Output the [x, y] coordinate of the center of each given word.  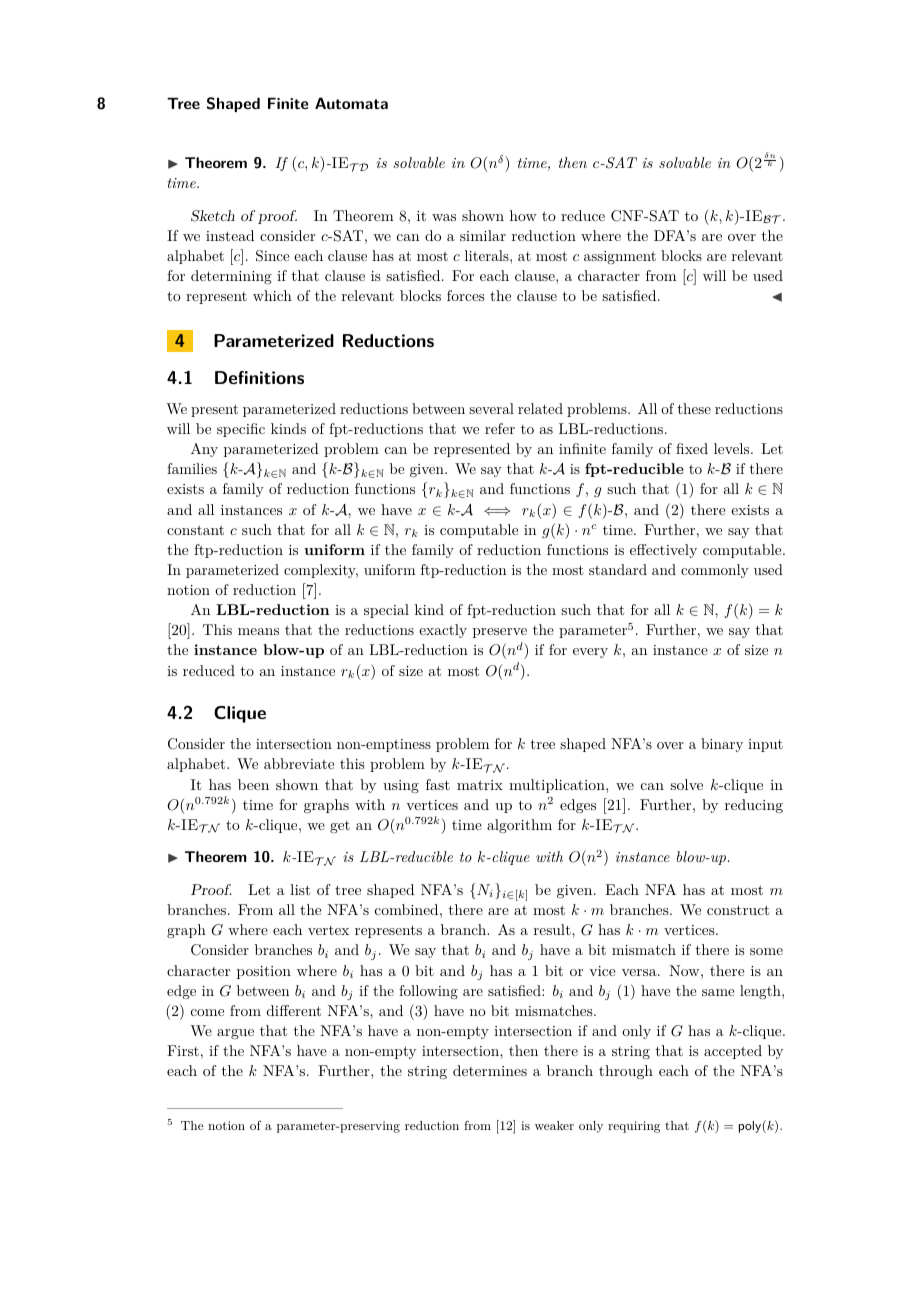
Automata [351, 103]
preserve [500, 633]
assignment [620, 257]
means [258, 631]
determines [490, 1070]
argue [235, 1034]
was [444, 217]
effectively [663, 551]
